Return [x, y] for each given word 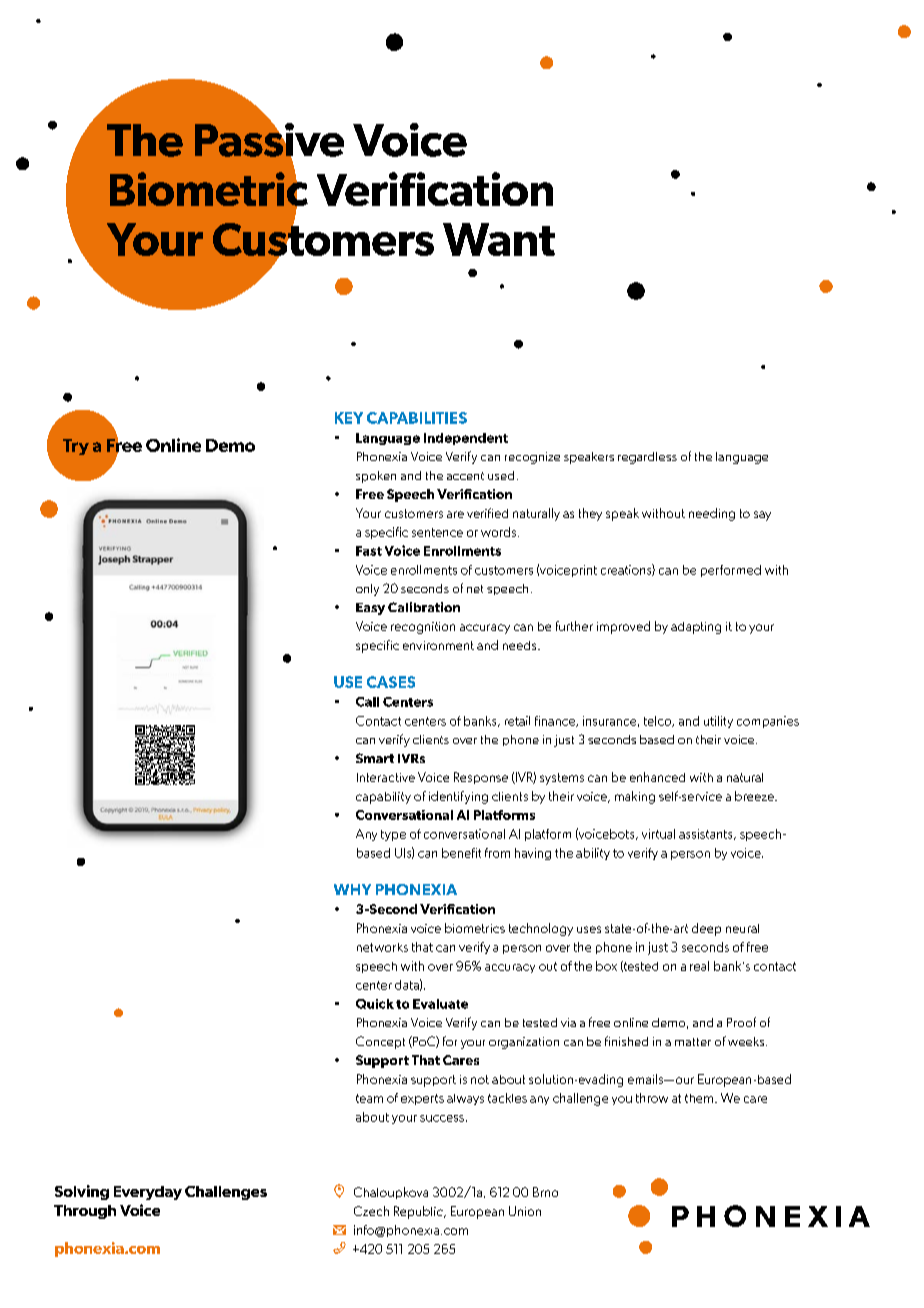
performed [731, 571]
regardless [647, 458]
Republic [419, 1212]
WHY [352, 889]
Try [76, 447]
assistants [707, 834]
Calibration [424, 607]
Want [499, 239]
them [699, 1098]
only [367, 590]
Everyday [148, 1193]
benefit [461, 853]
